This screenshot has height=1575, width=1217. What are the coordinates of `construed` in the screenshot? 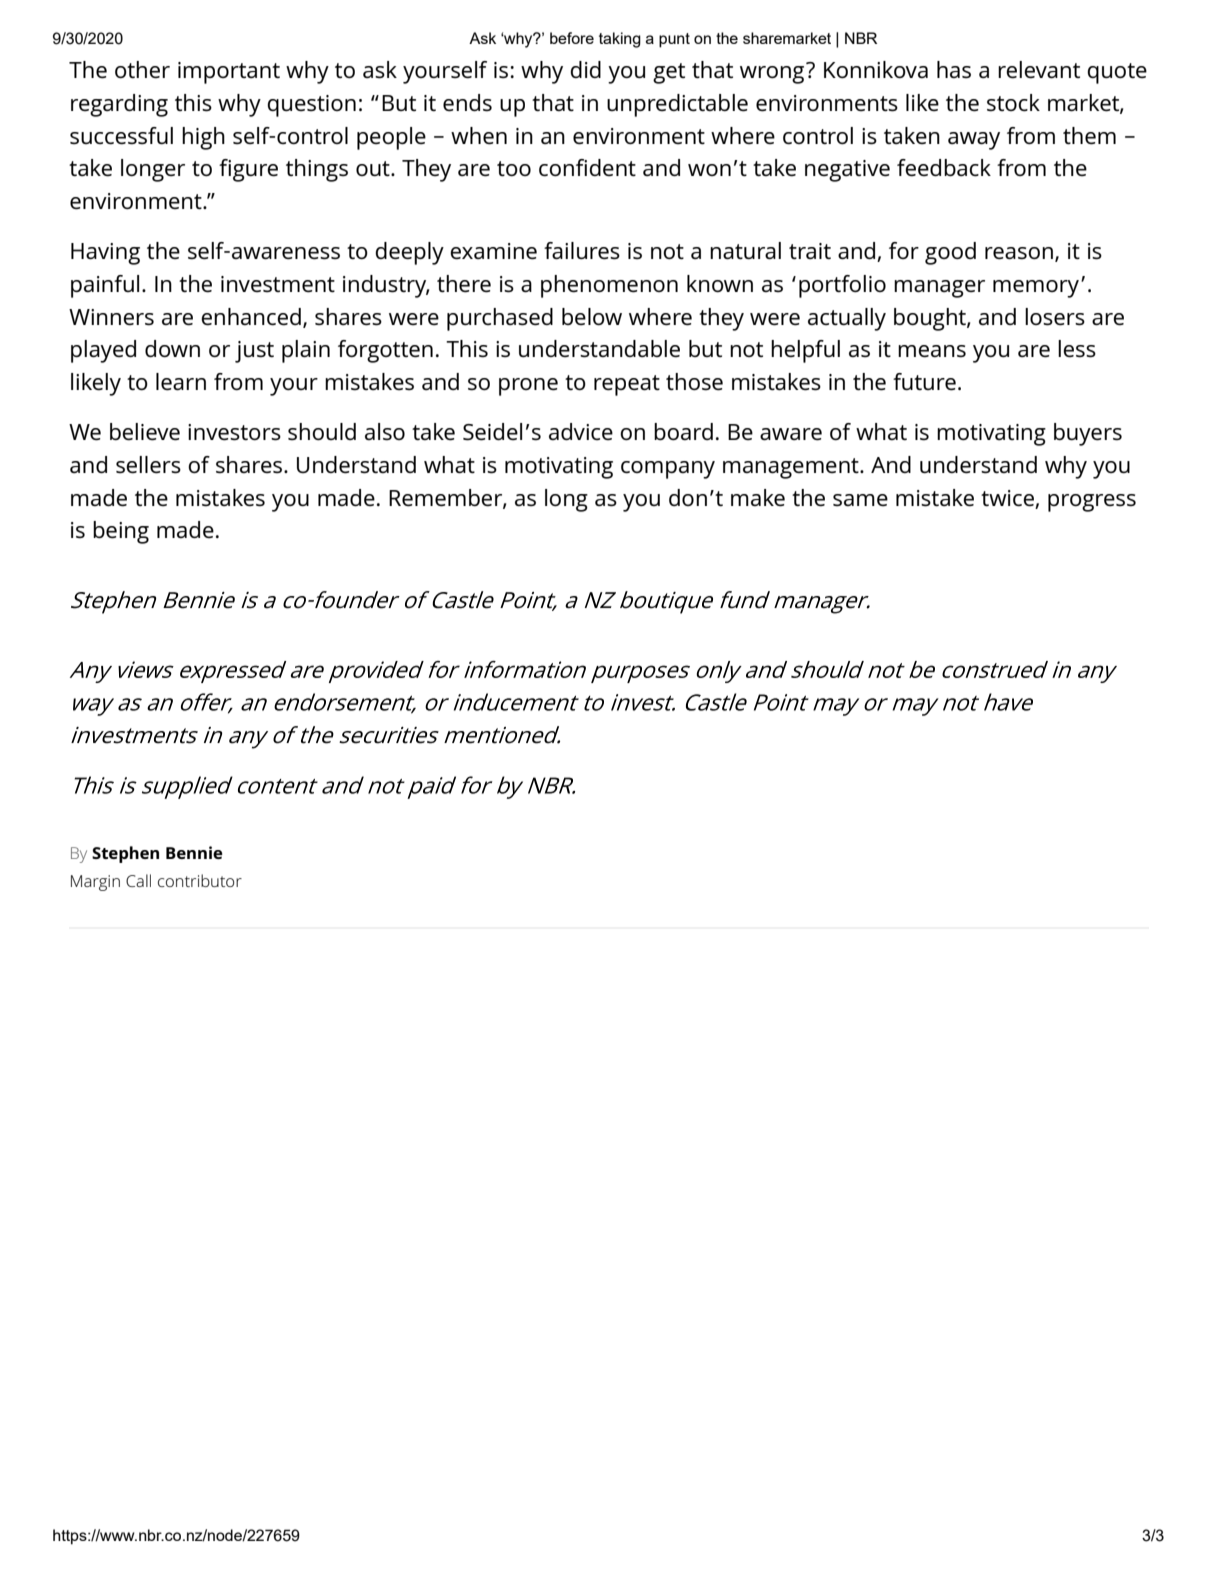 It's located at (995, 669).
